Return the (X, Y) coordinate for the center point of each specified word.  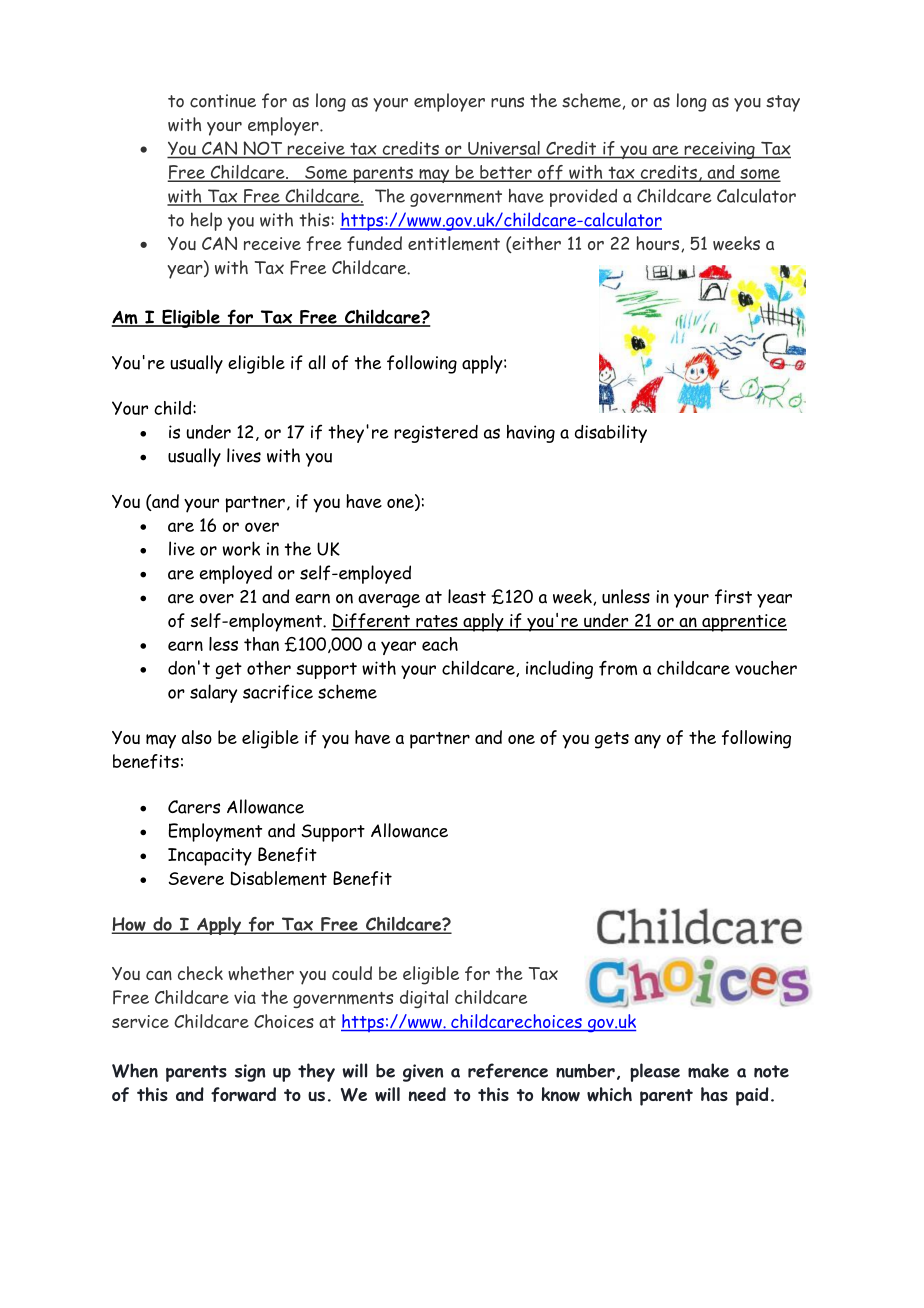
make (708, 1070)
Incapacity (210, 857)
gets (612, 740)
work (241, 548)
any (647, 741)
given (423, 1073)
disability (611, 433)
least (467, 596)
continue (223, 101)
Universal (504, 148)
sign (250, 1073)
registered (436, 434)
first (733, 596)
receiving (719, 150)
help (206, 221)
